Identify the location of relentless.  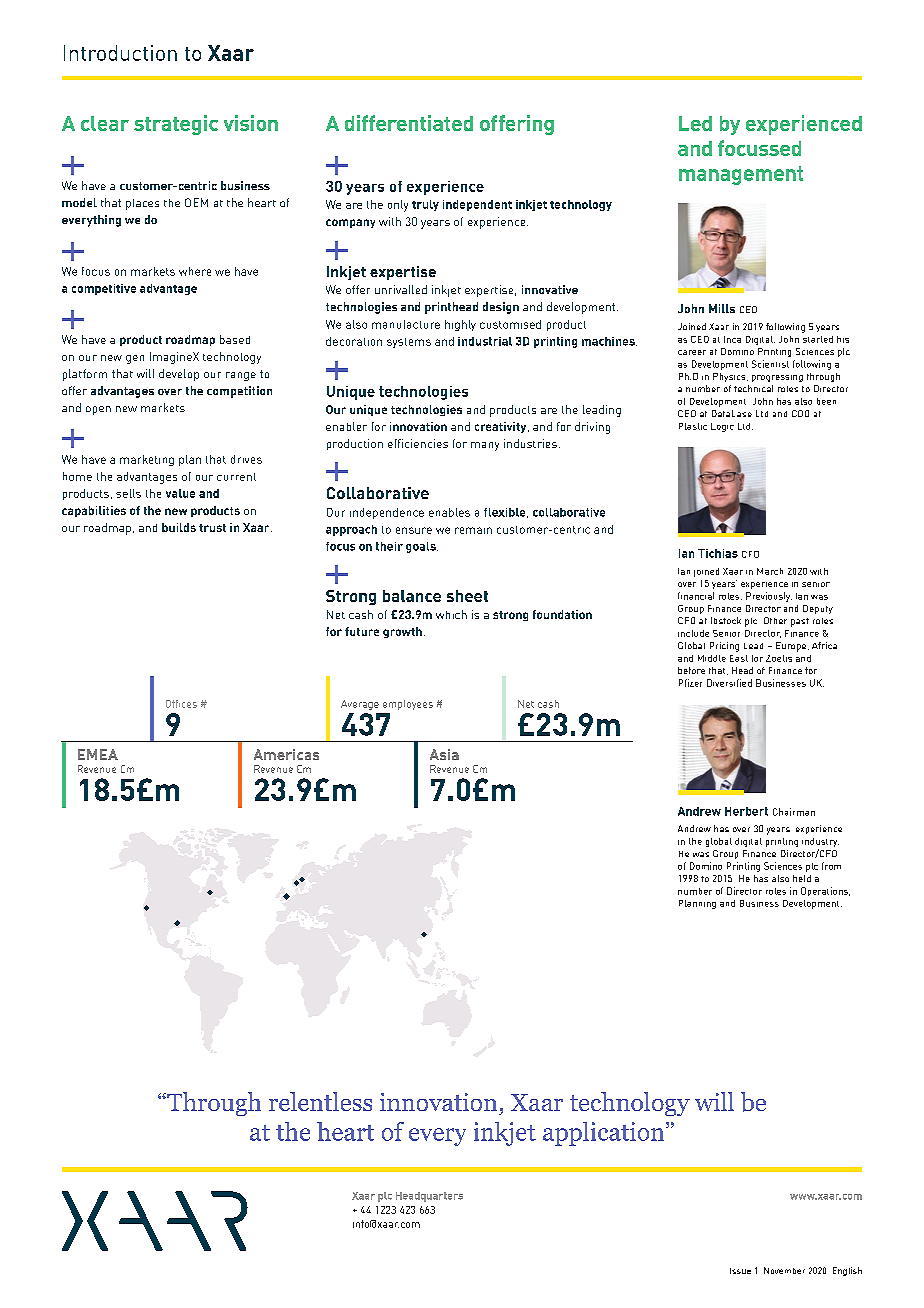
(320, 1101).
